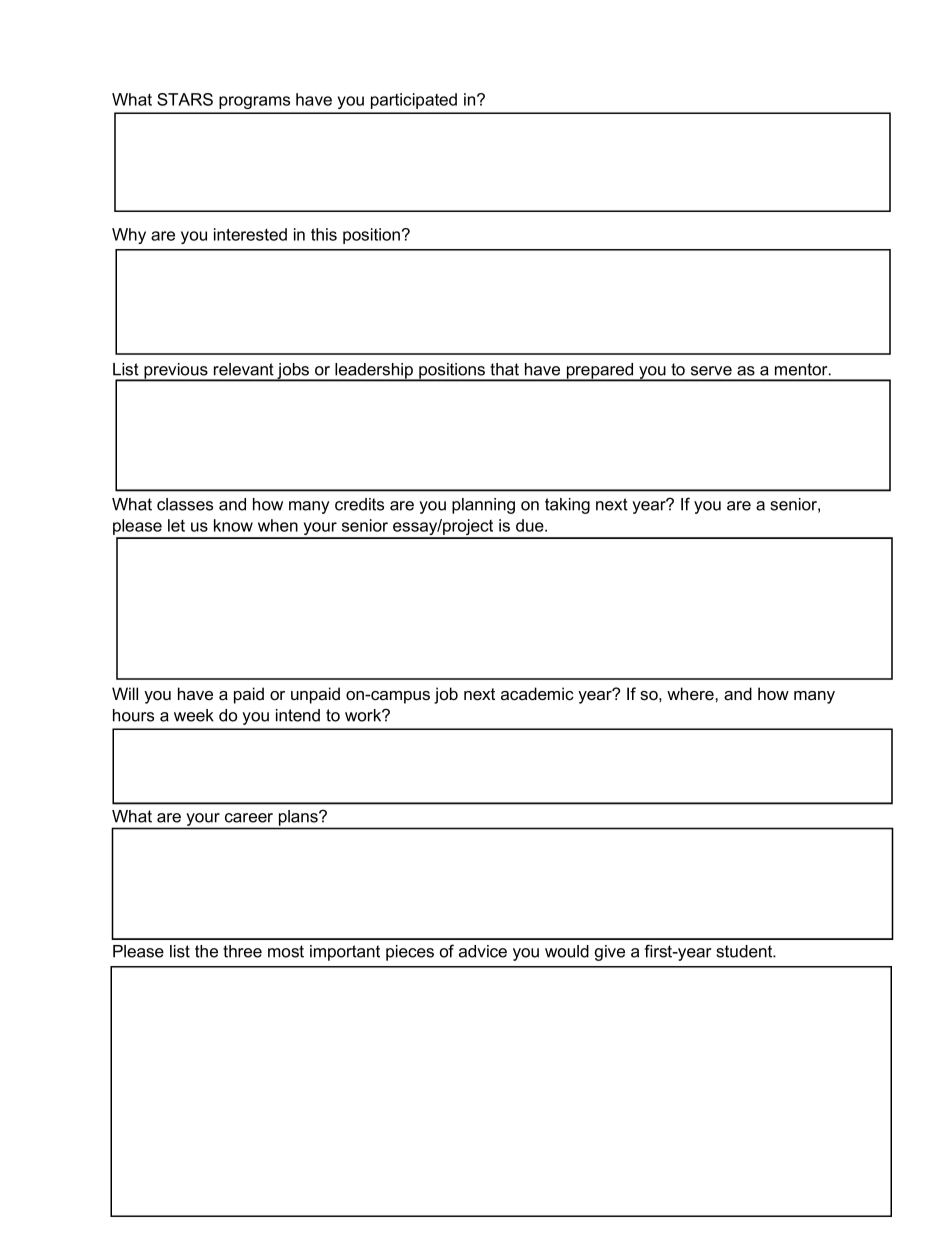 The image size is (952, 1233). I want to click on this, so click(324, 234).
